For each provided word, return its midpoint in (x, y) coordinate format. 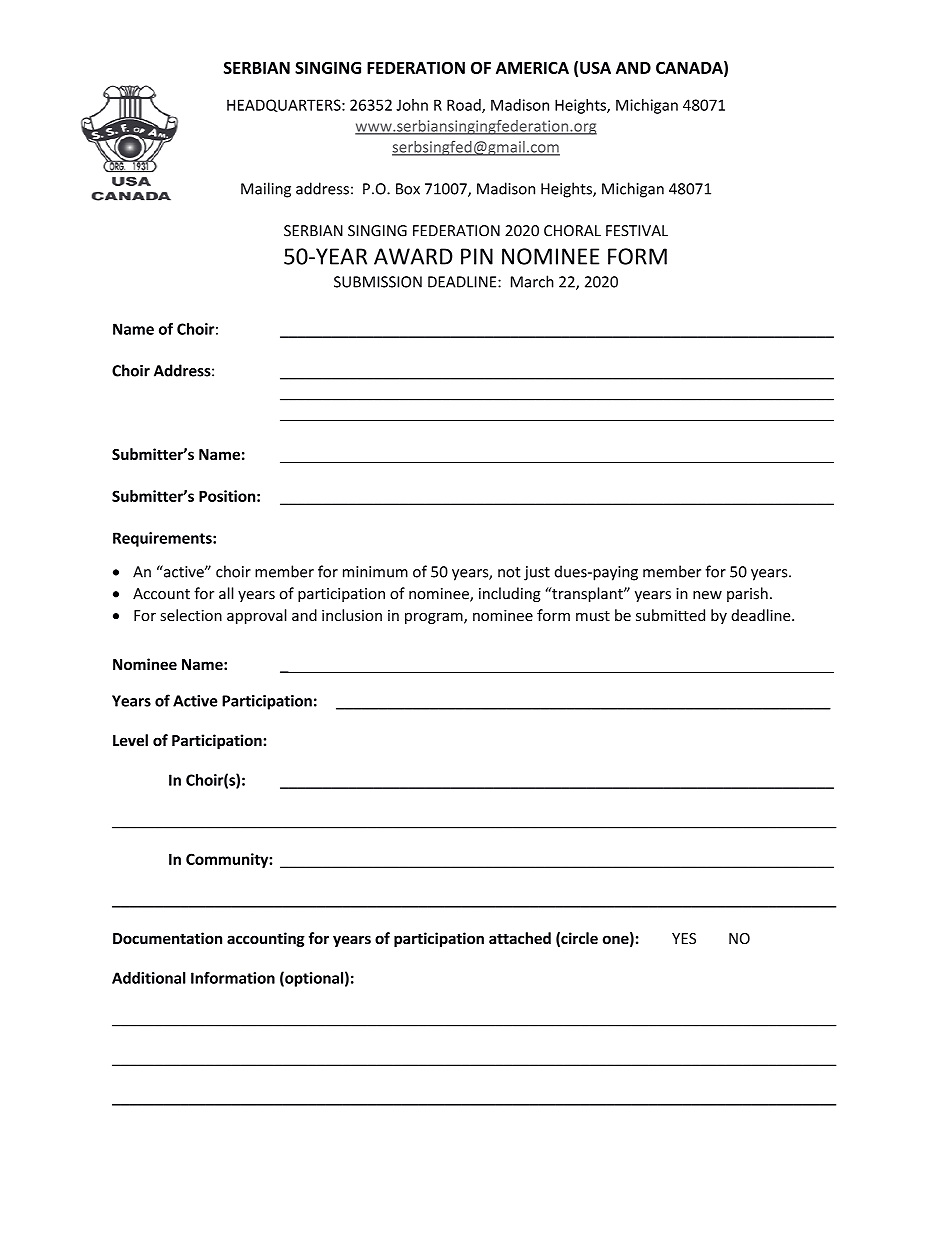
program (435, 618)
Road (465, 106)
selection (191, 615)
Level (130, 740)
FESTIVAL (637, 231)
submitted (670, 615)
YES (684, 938)
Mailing (266, 190)
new (707, 595)
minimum (375, 572)
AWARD (413, 256)
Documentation (167, 938)
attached (520, 938)
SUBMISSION (378, 282)
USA (595, 67)
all (226, 593)
